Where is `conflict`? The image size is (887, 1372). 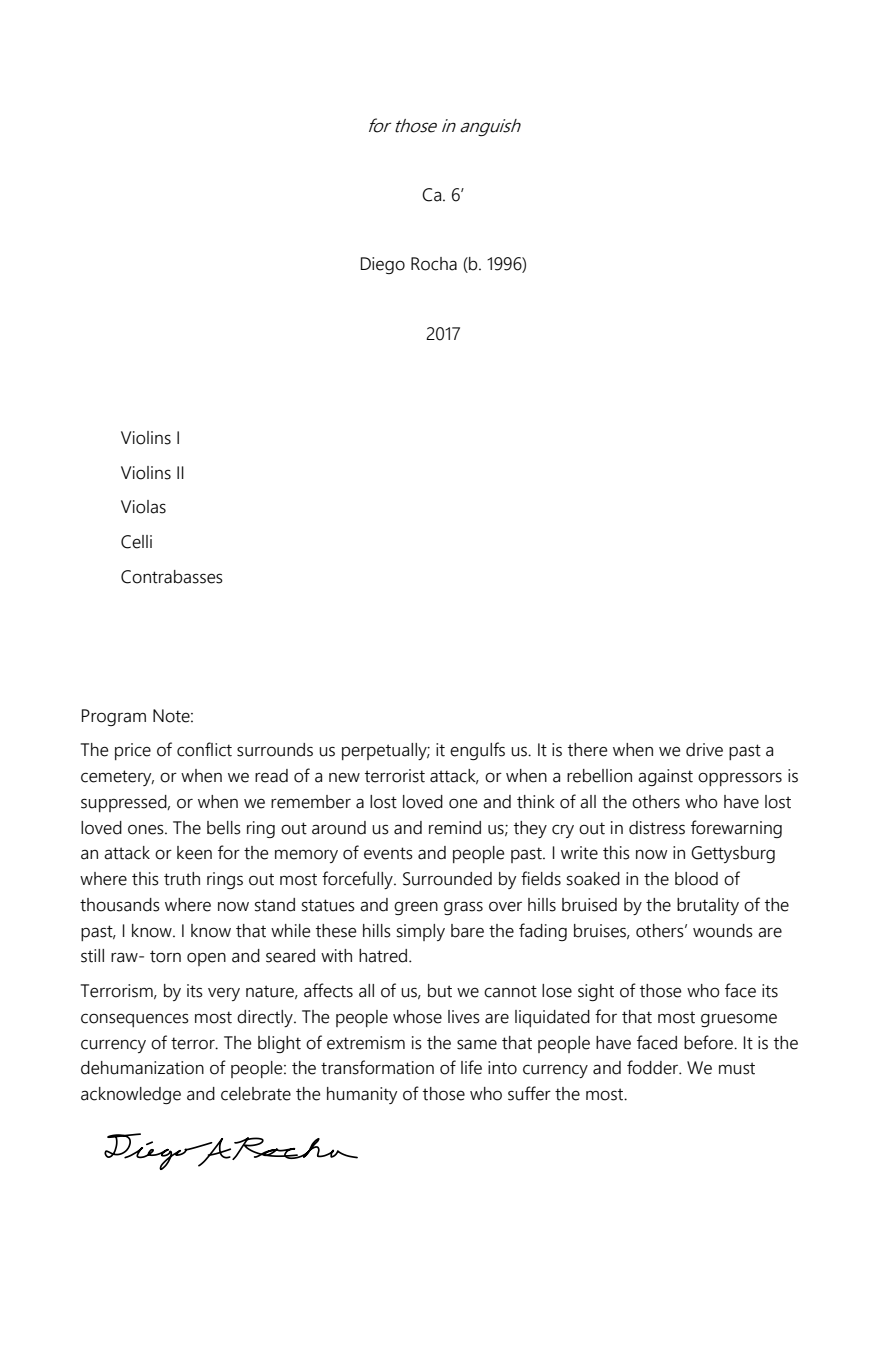 conflict is located at coordinates (204, 749).
